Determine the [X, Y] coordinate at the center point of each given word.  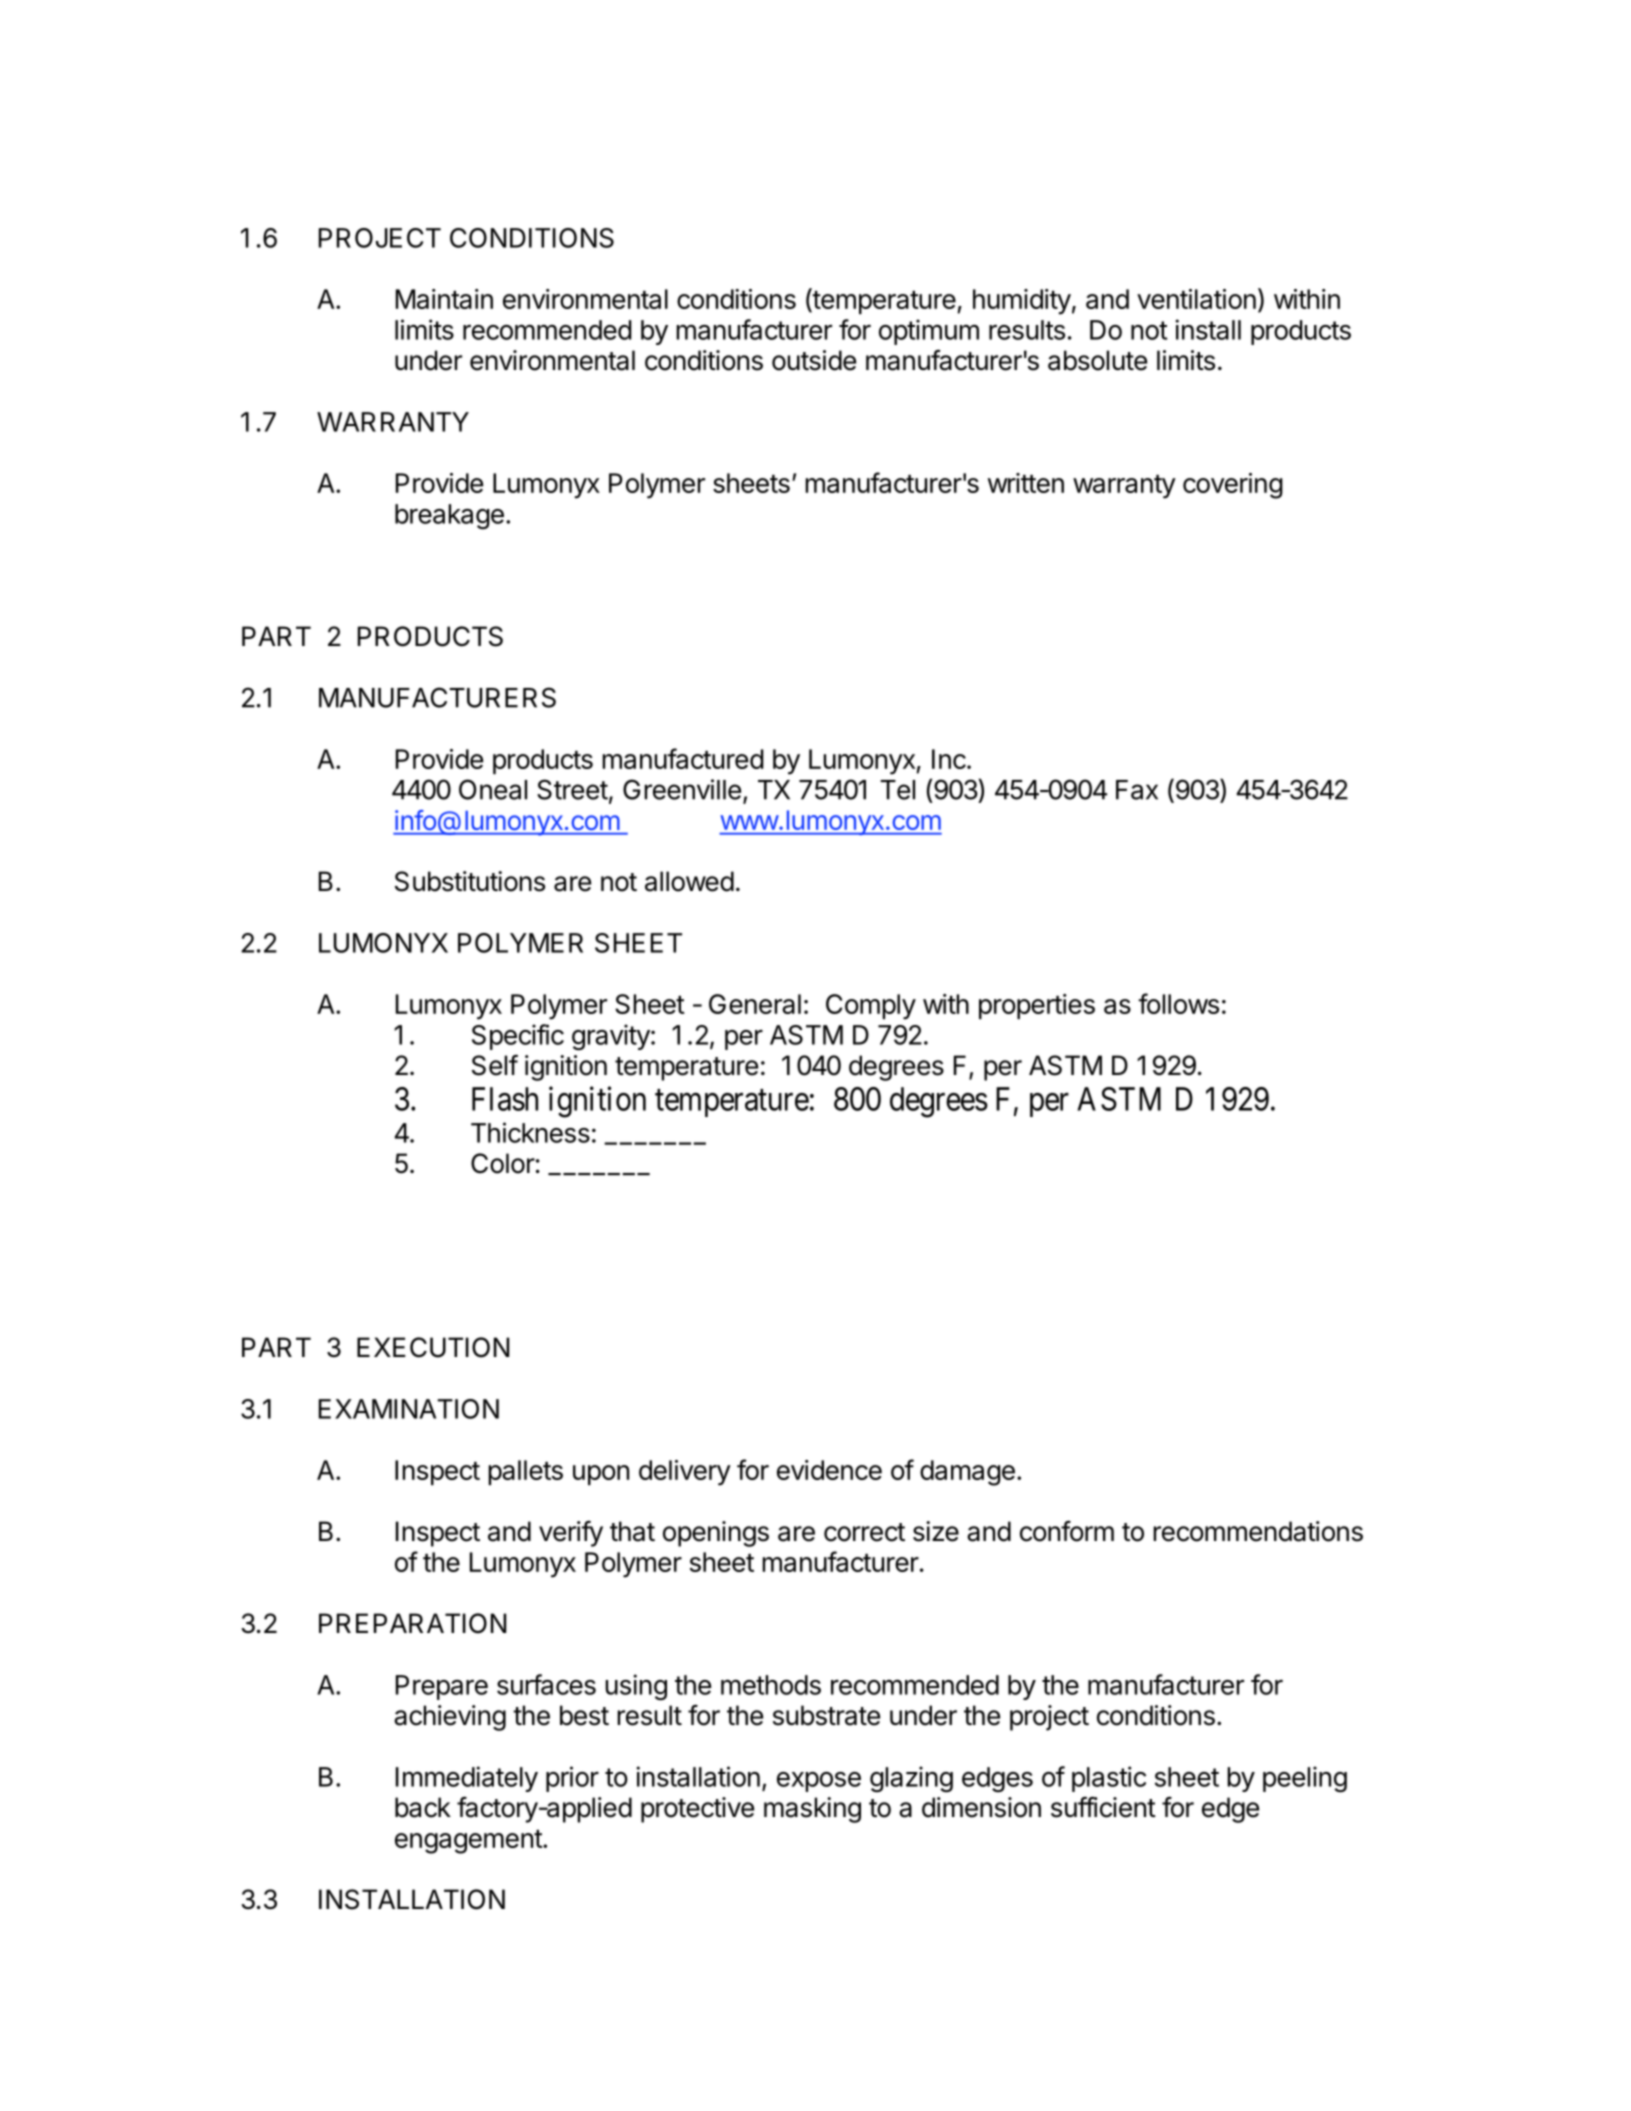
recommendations [1258, 1531]
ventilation [1196, 299]
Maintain [444, 299]
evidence [829, 1470]
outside [814, 360]
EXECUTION [433, 1347]
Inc [949, 759]
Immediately [467, 1779]
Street [572, 789]
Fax [1137, 790]
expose [819, 1782]
